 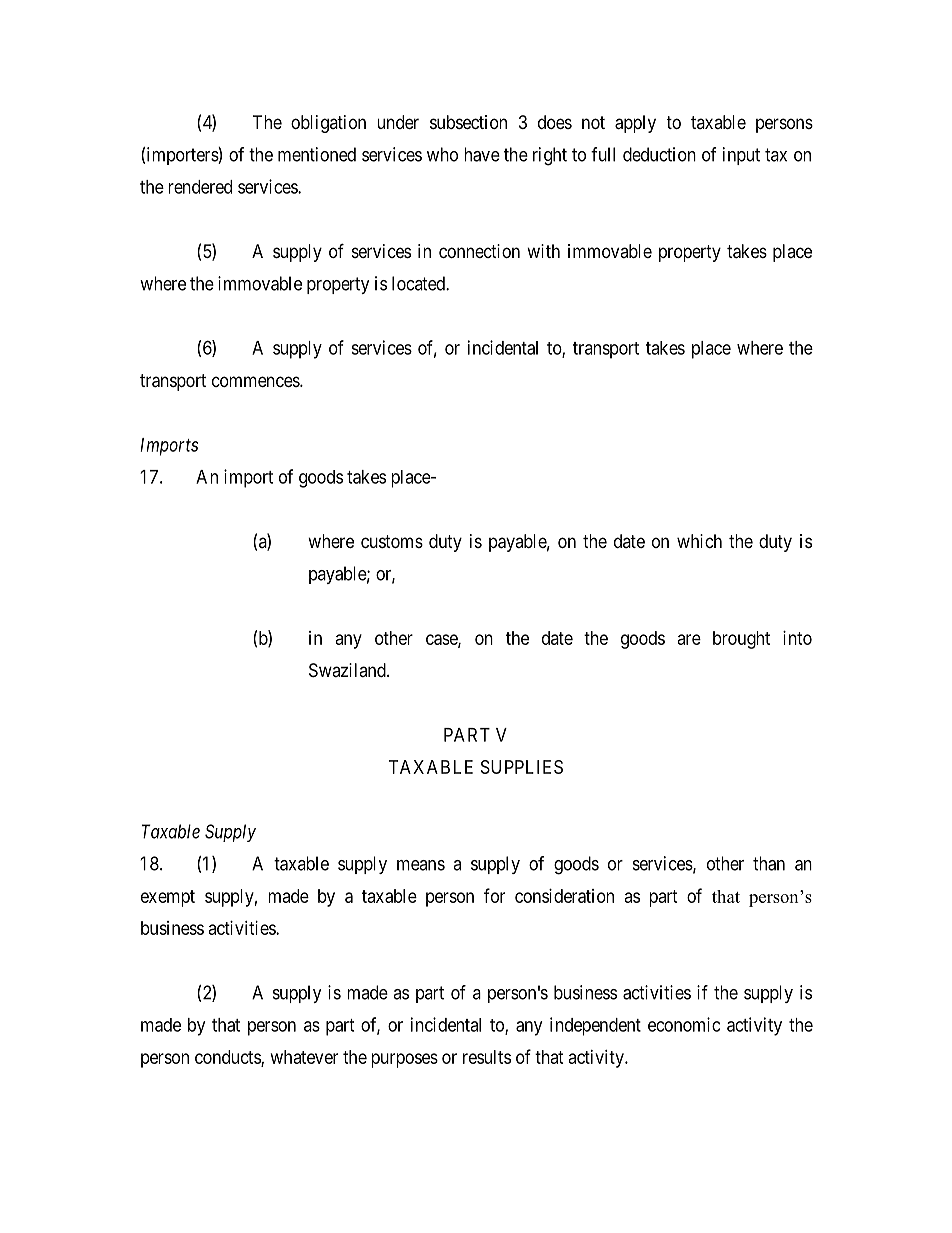 What do you see at coordinates (392, 541) in the screenshot?
I see `customs` at bounding box center [392, 541].
